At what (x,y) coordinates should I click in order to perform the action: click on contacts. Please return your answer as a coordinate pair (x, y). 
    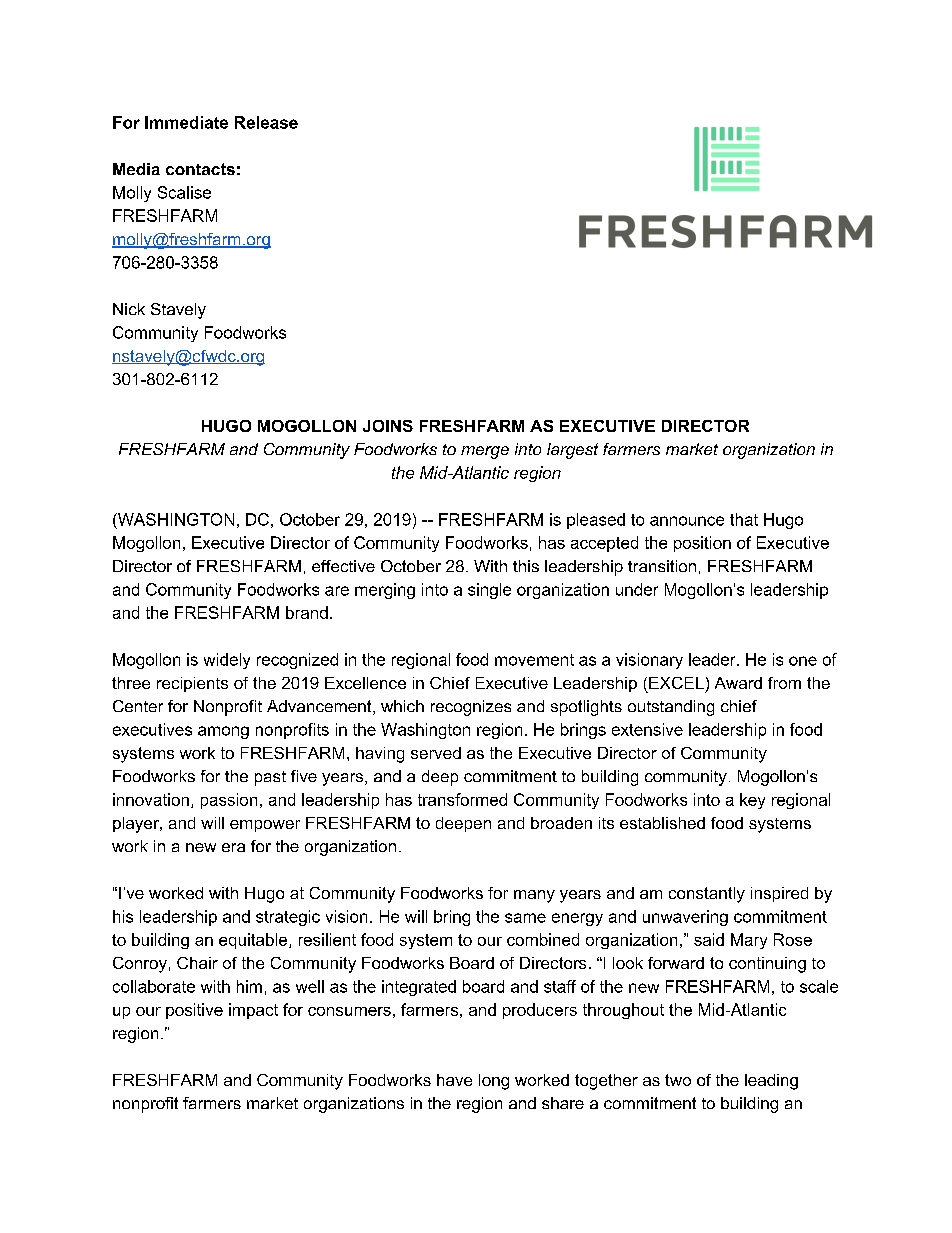
    Looking at the image, I should click on (200, 169).
